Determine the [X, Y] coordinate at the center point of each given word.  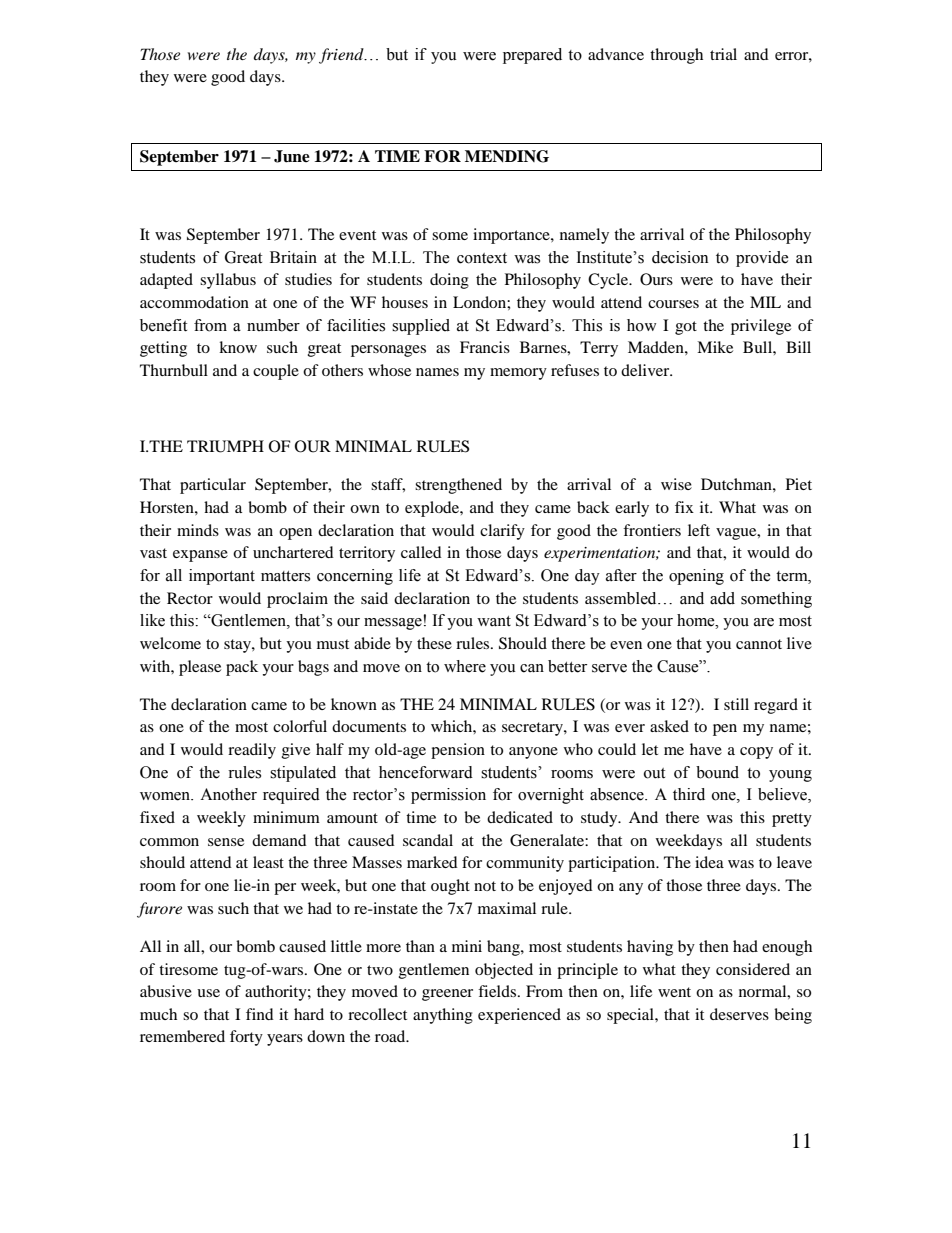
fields [497, 991]
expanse [200, 556]
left [699, 530]
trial [723, 54]
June [292, 156]
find [260, 1014]
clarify [502, 532]
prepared [532, 56]
